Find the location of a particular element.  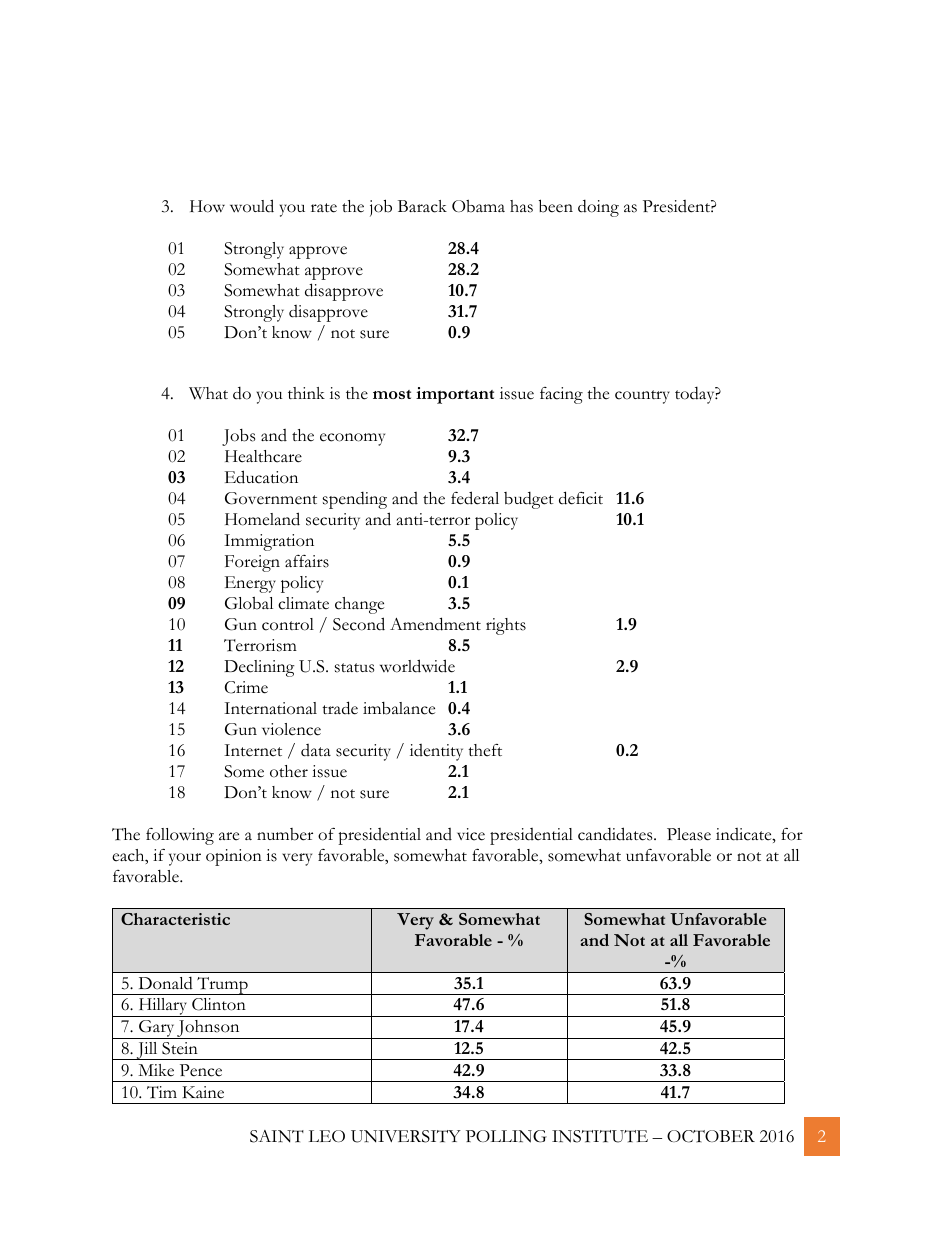

Kaine is located at coordinates (203, 1092).
